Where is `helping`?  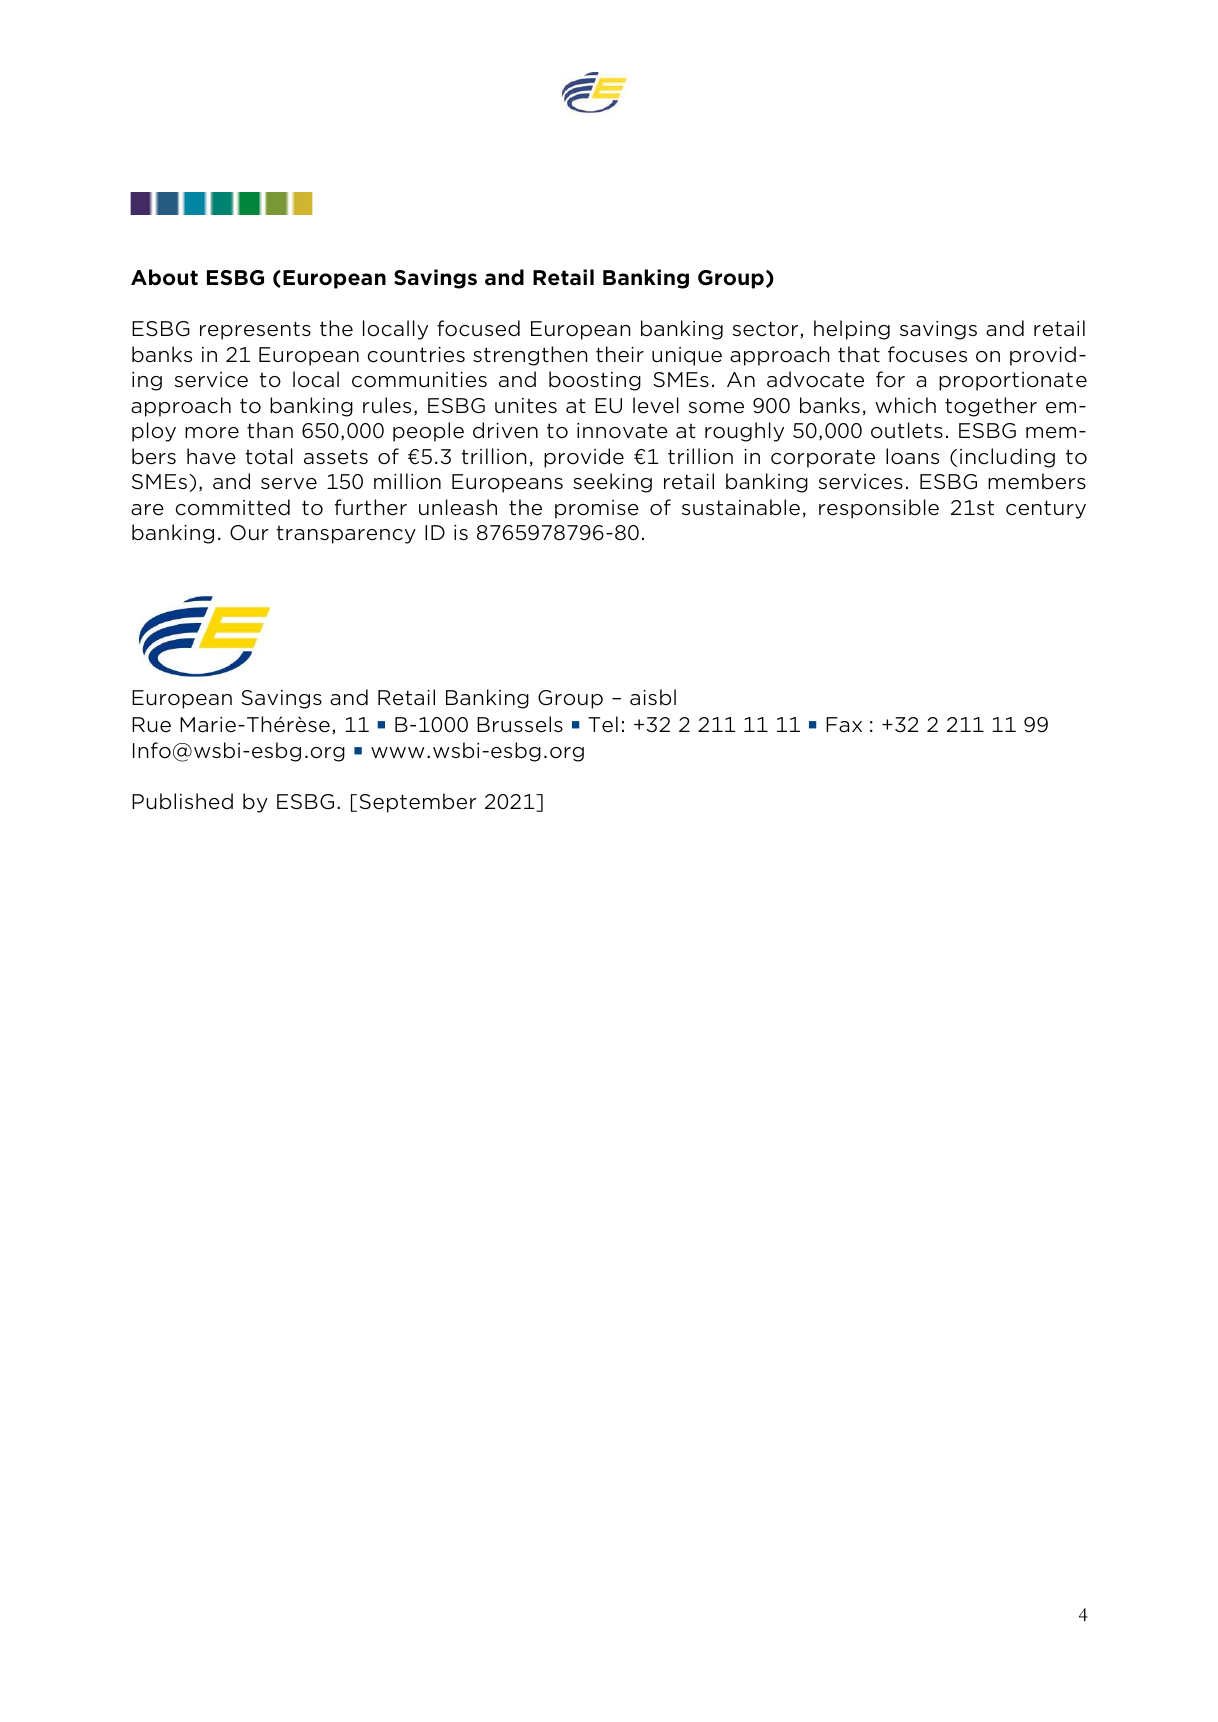 helping is located at coordinates (852, 330).
